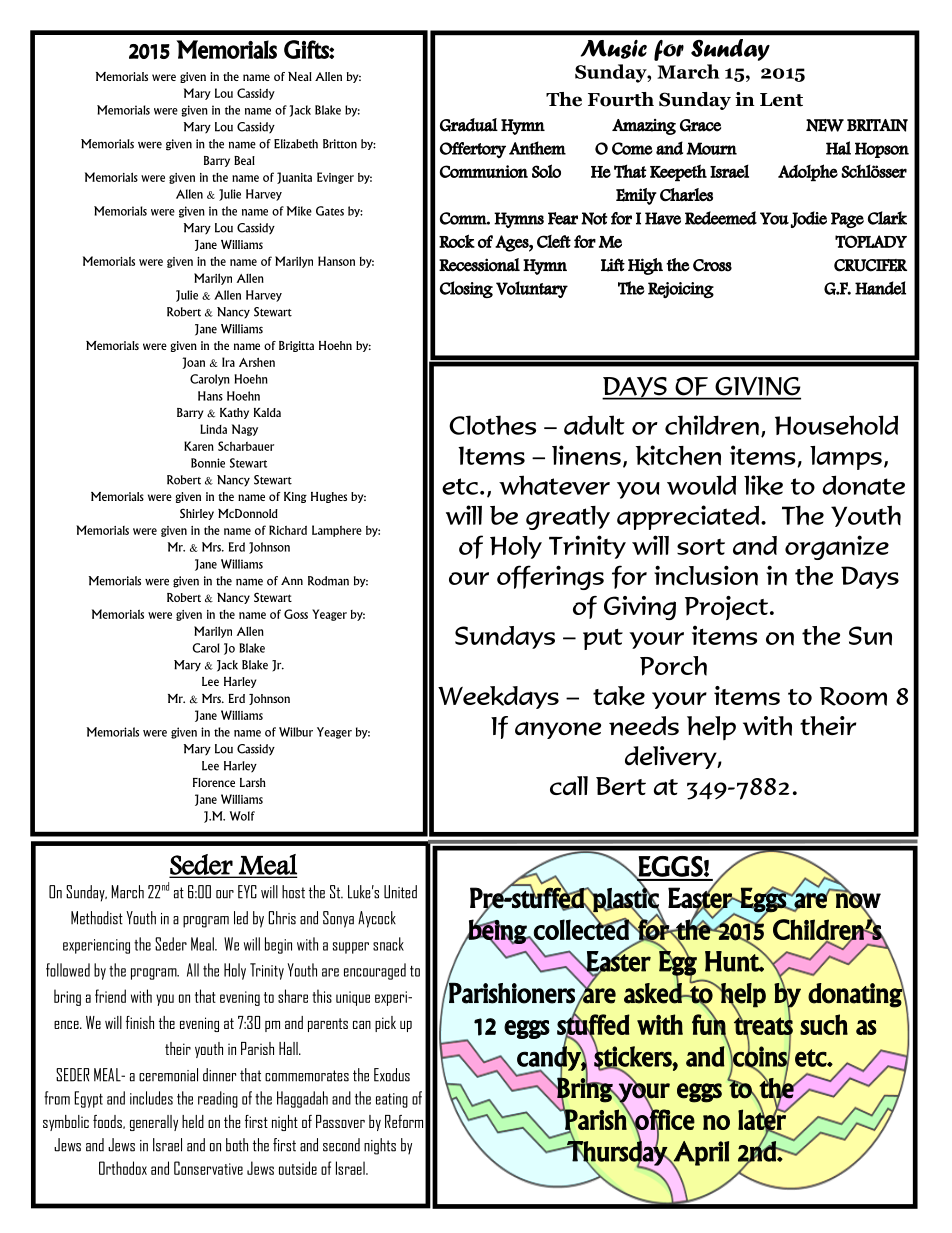 Image resolution: width=952 pixels, height=1233 pixels. I want to click on Gradual, so click(469, 125).
